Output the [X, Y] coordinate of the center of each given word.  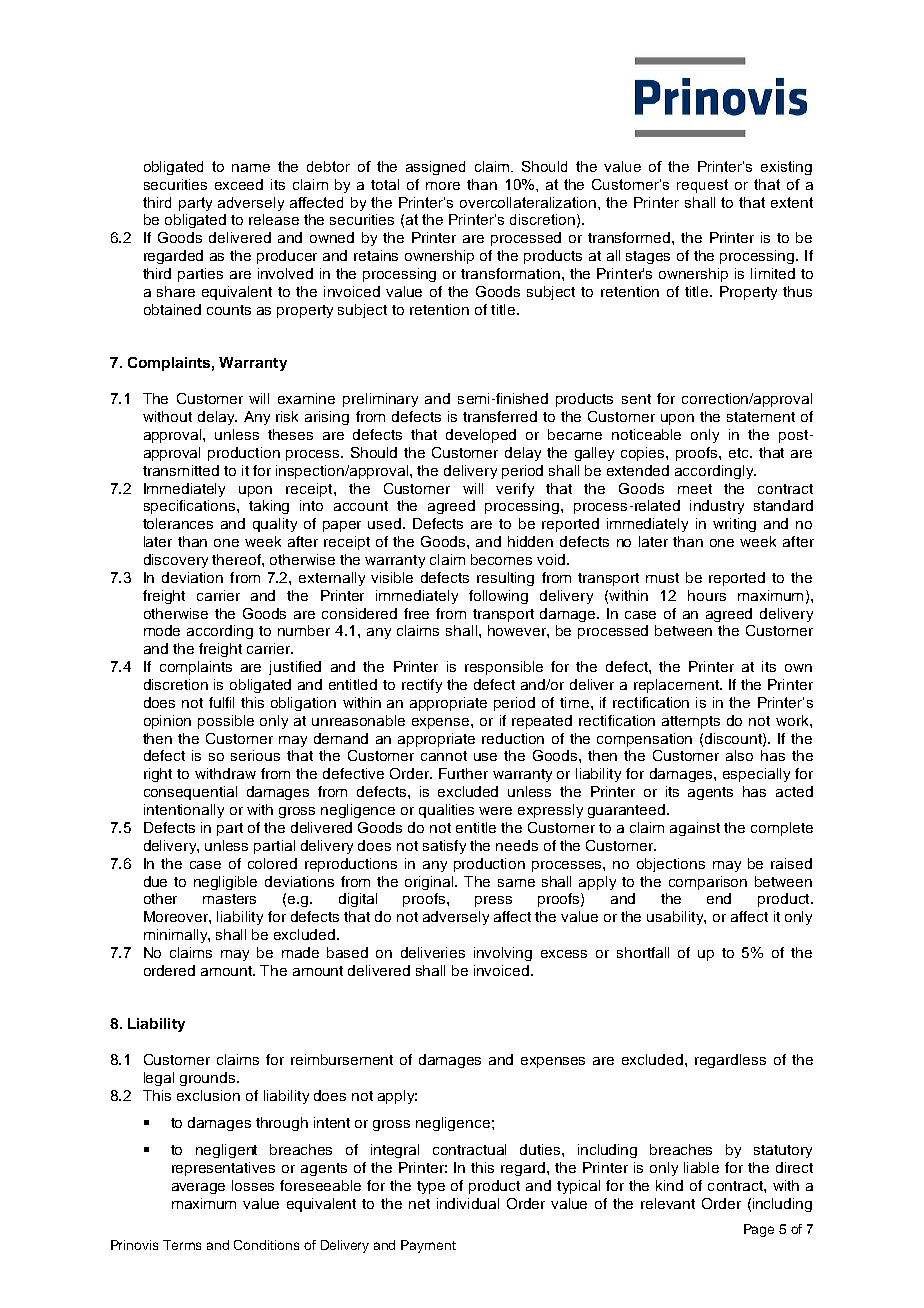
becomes [501, 559]
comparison [708, 883]
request [702, 186]
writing [734, 525]
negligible [225, 883]
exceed [239, 184]
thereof [237, 559]
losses [253, 1185]
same [516, 883]
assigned [435, 168]
